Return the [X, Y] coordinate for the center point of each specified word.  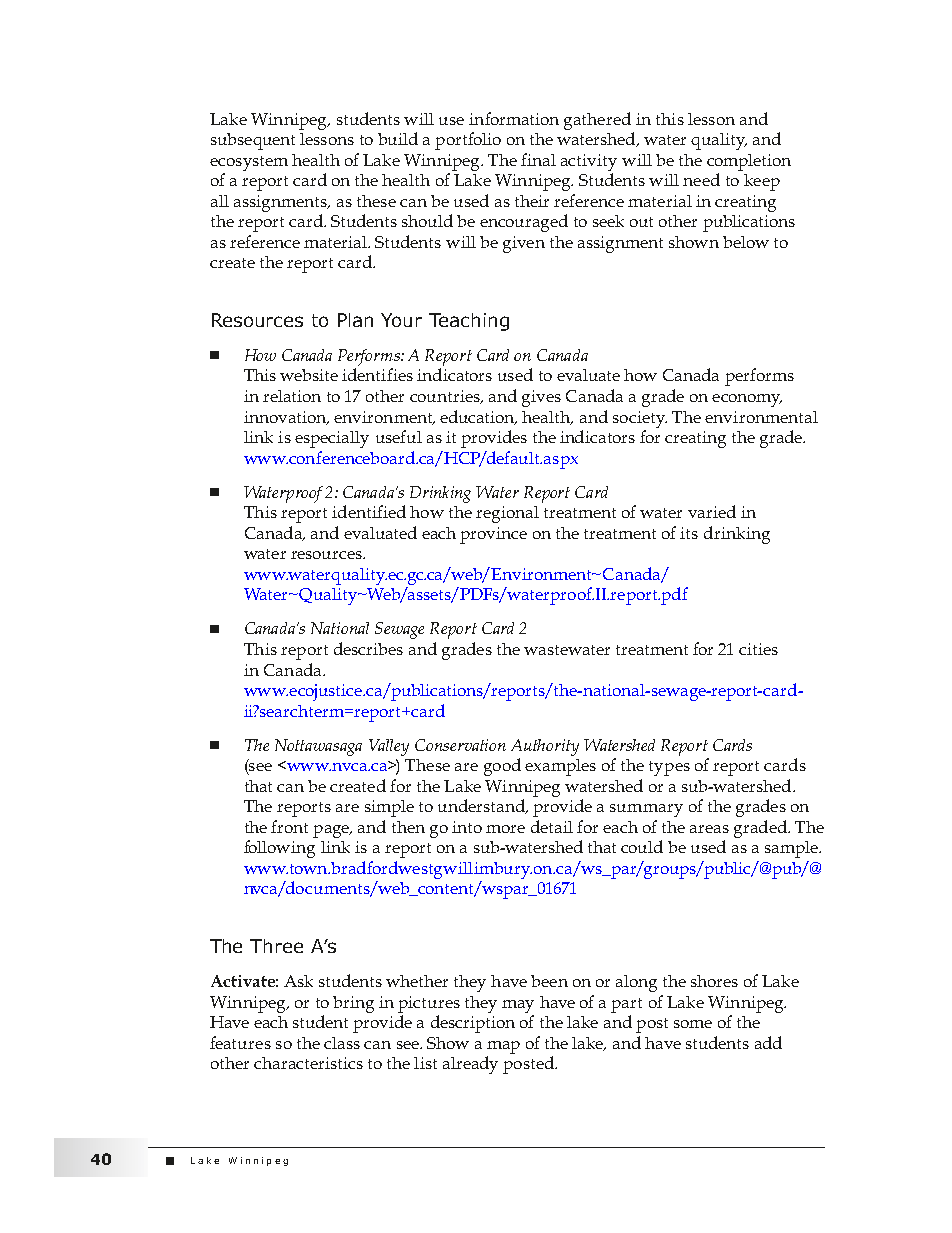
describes [368, 648]
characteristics [308, 1063]
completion [749, 162]
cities [758, 649]
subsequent [253, 141]
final [538, 159]
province [493, 535]
